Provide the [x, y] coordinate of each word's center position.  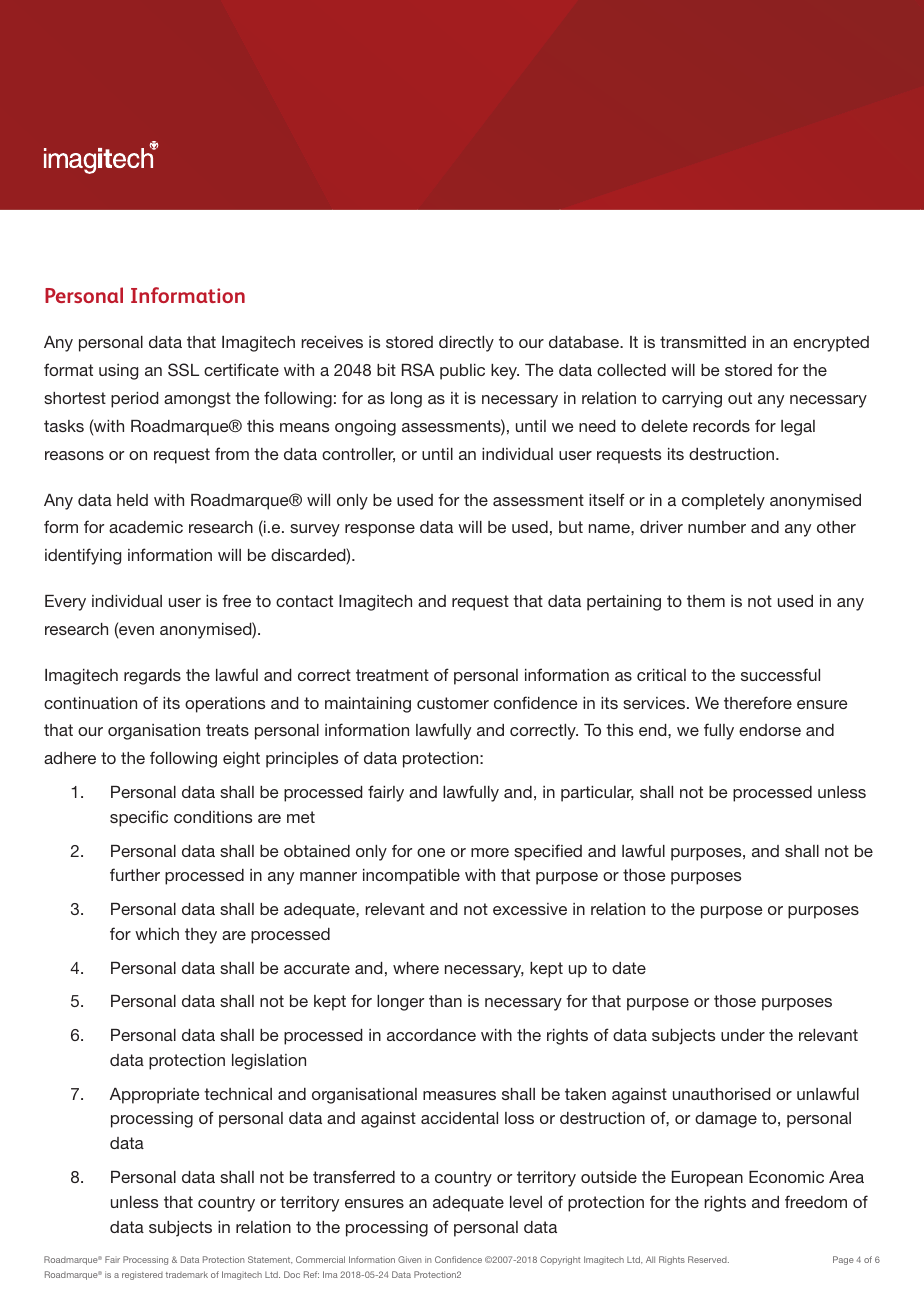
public [462, 372]
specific [139, 818]
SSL [183, 370]
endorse [770, 730]
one [431, 852]
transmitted [703, 342]
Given [409, 1259]
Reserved [708, 1259]
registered [142, 1275]
